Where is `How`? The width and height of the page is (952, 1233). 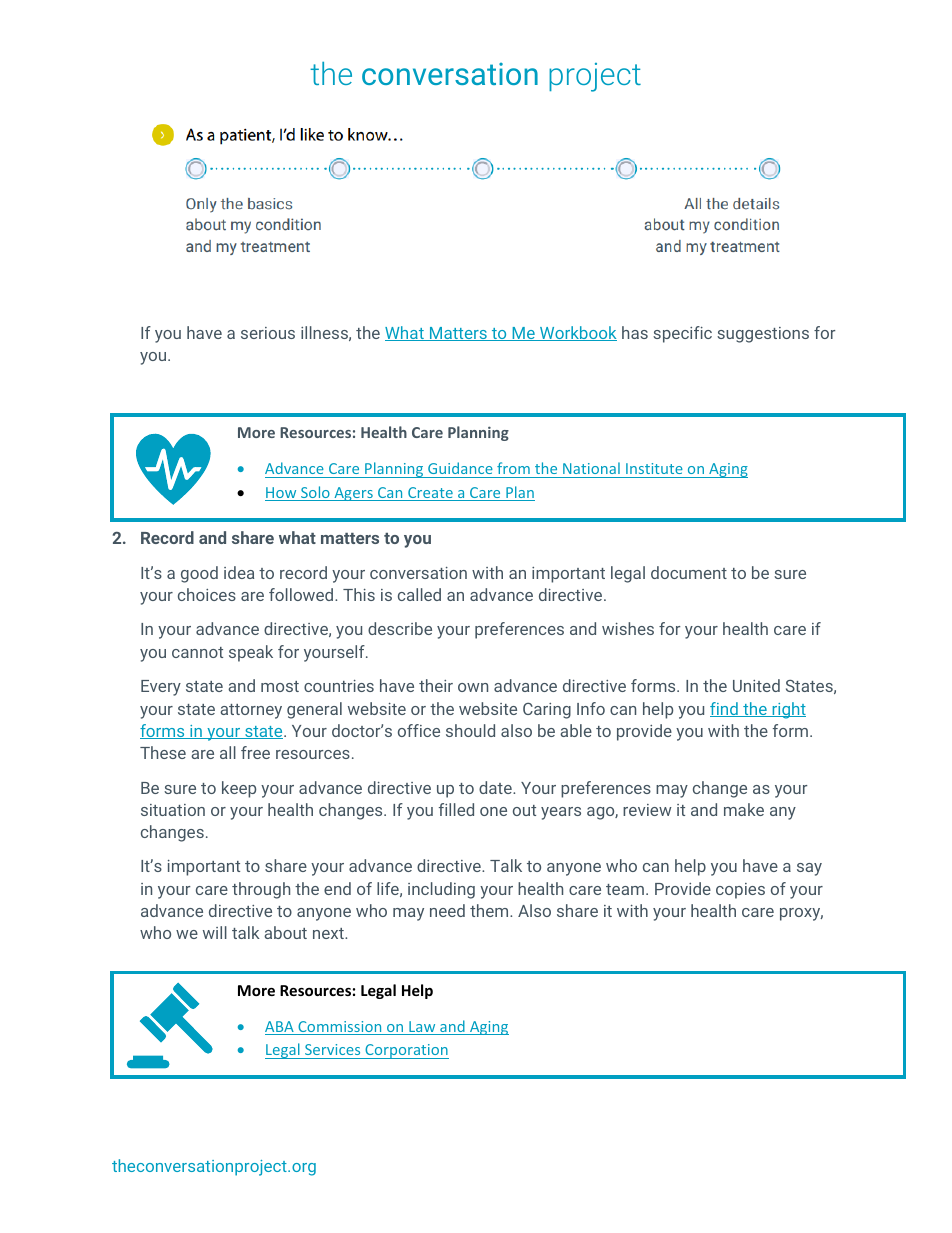 How is located at coordinates (282, 494).
